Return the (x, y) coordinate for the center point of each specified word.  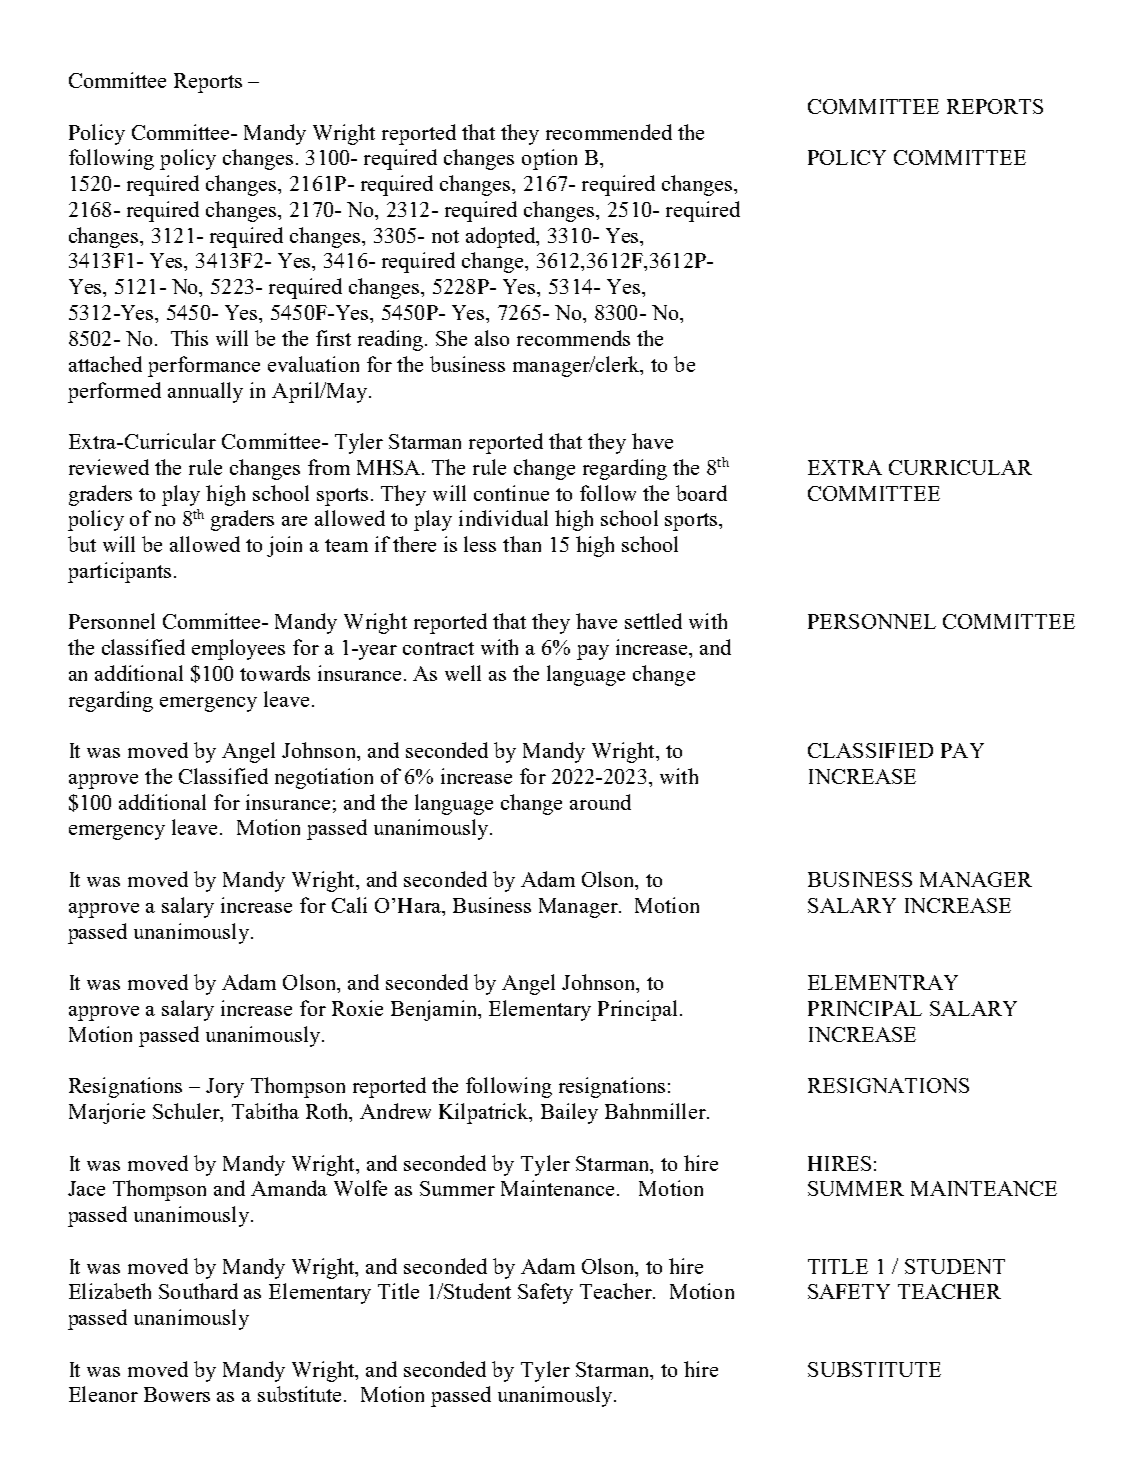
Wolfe (360, 1188)
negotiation (324, 778)
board (701, 493)
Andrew (395, 1111)
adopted (502, 237)
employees (238, 649)
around (600, 802)
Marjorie (107, 1113)
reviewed (109, 467)
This (189, 338)
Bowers (177, 1394)
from (329, 467)
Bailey (569, 1113)
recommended (609, 132)
